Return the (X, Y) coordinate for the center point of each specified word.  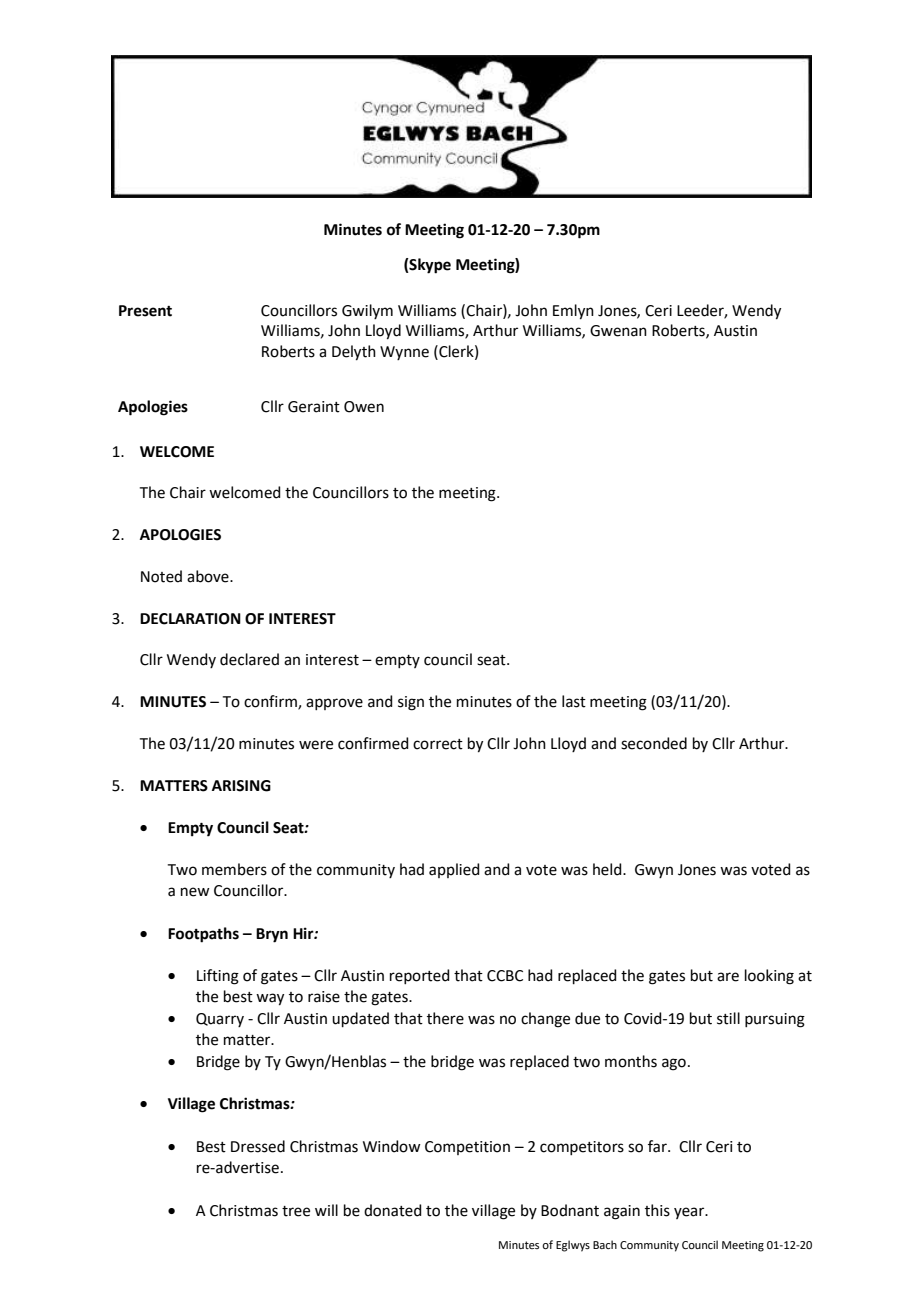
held (608, 869)
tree (296, 1211)
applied (454, 870)
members (234, 869)
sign (411, 703)
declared (249, 659)
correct (438, 744)
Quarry (220, 1020)
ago (674, 1064)
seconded (654, 743)
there (445, 1018)
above (209, 576)
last (574, 701)
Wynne (404, 353)
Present (145, 311)
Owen (364, 407)
